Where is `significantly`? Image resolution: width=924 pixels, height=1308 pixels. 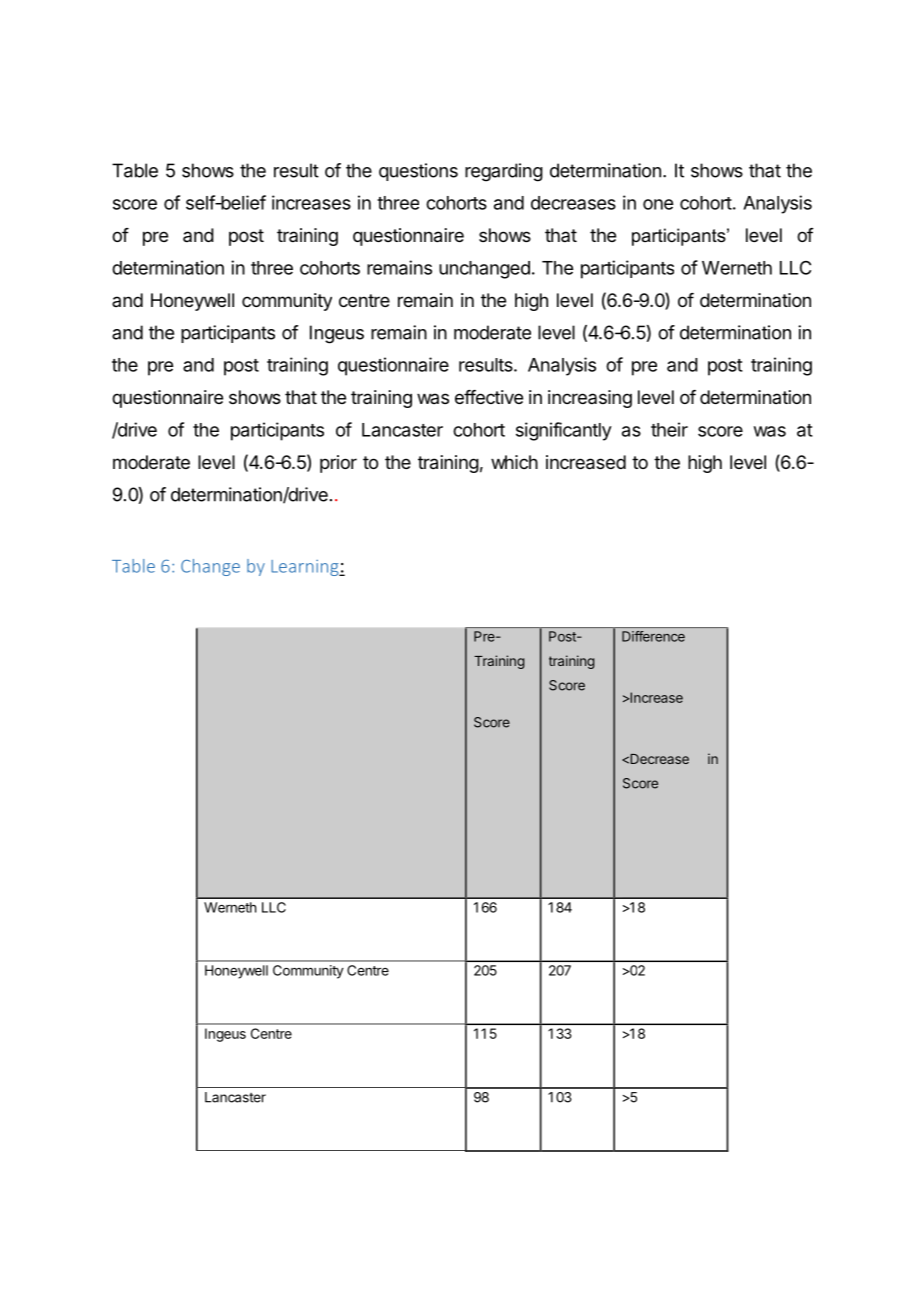
significantly is located at coordinates (564, 431).
